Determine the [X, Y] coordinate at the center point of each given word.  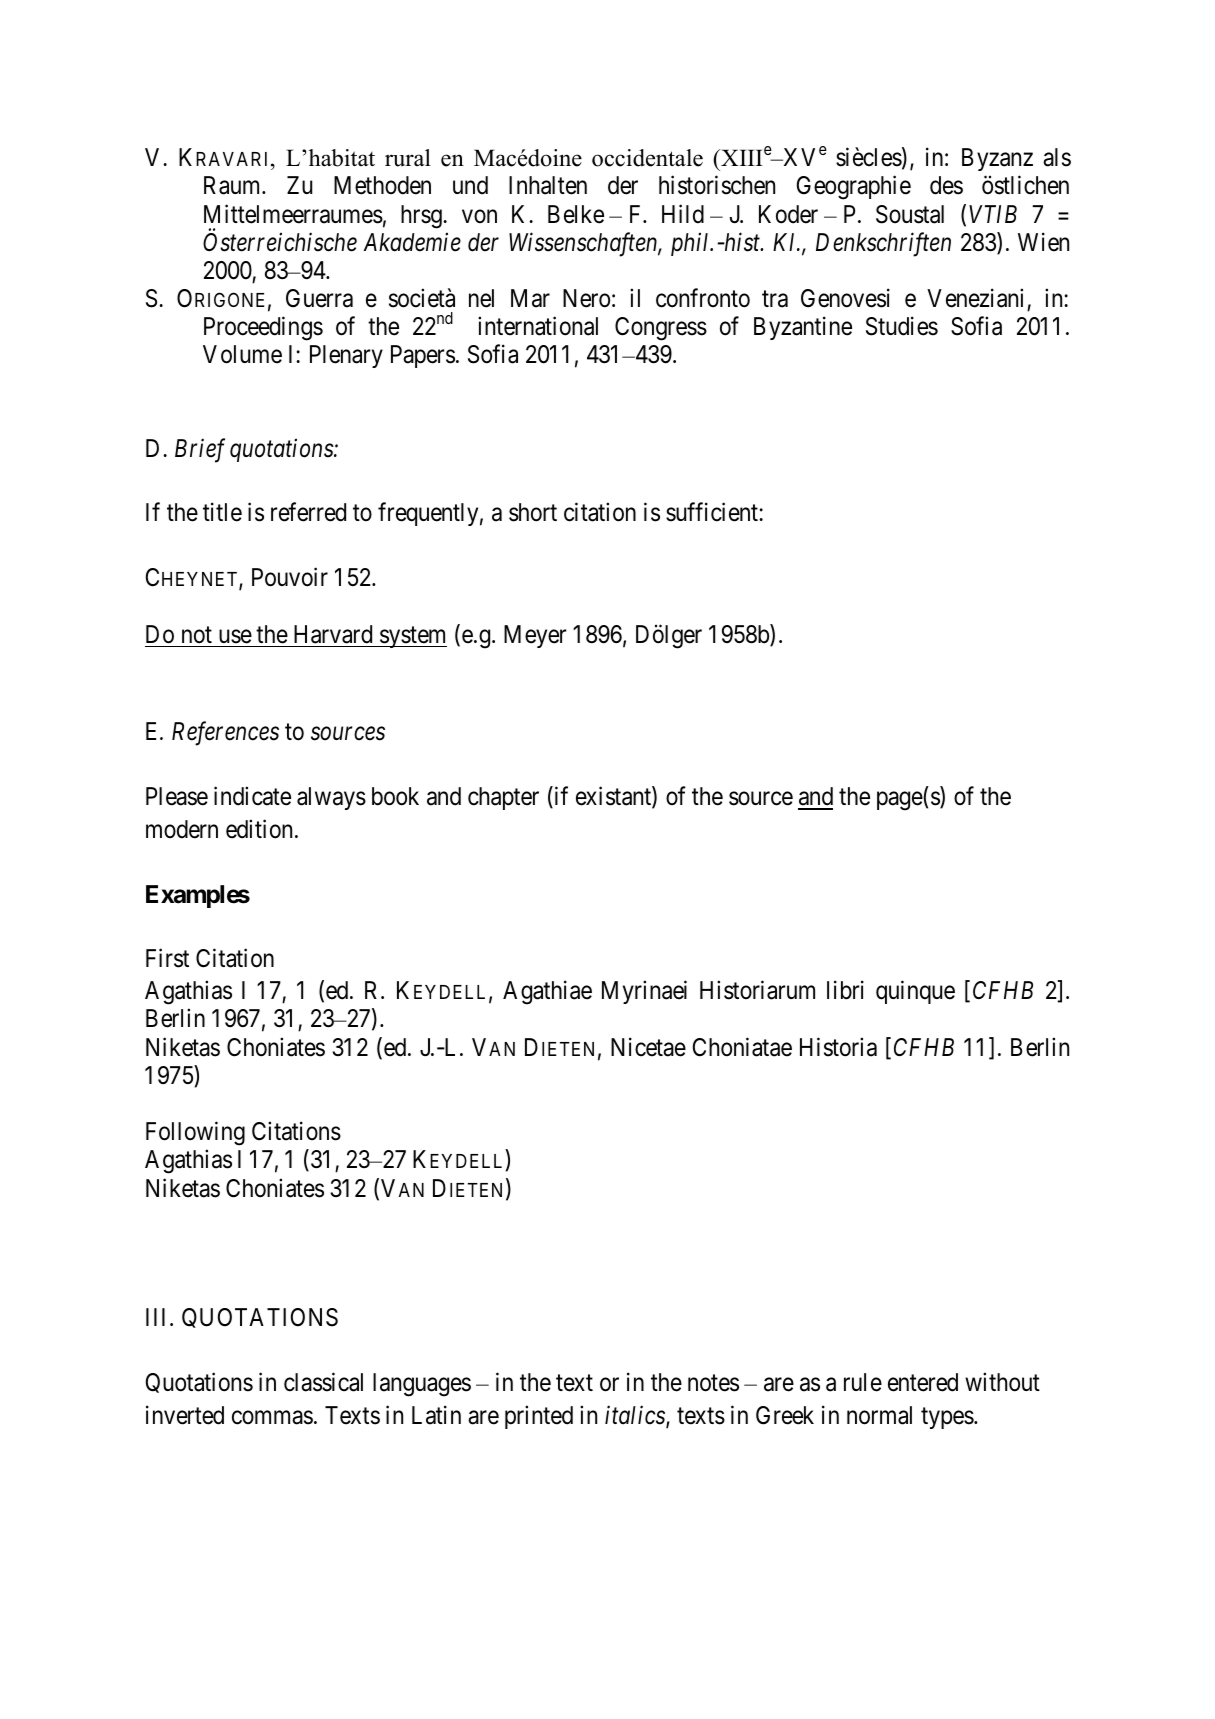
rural [408, 158]
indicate [252, 796]
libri [845, 990]
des [946, 185]
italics [636, 1416]
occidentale [647, 158]
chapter [503, 798]
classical [323, 1382]
